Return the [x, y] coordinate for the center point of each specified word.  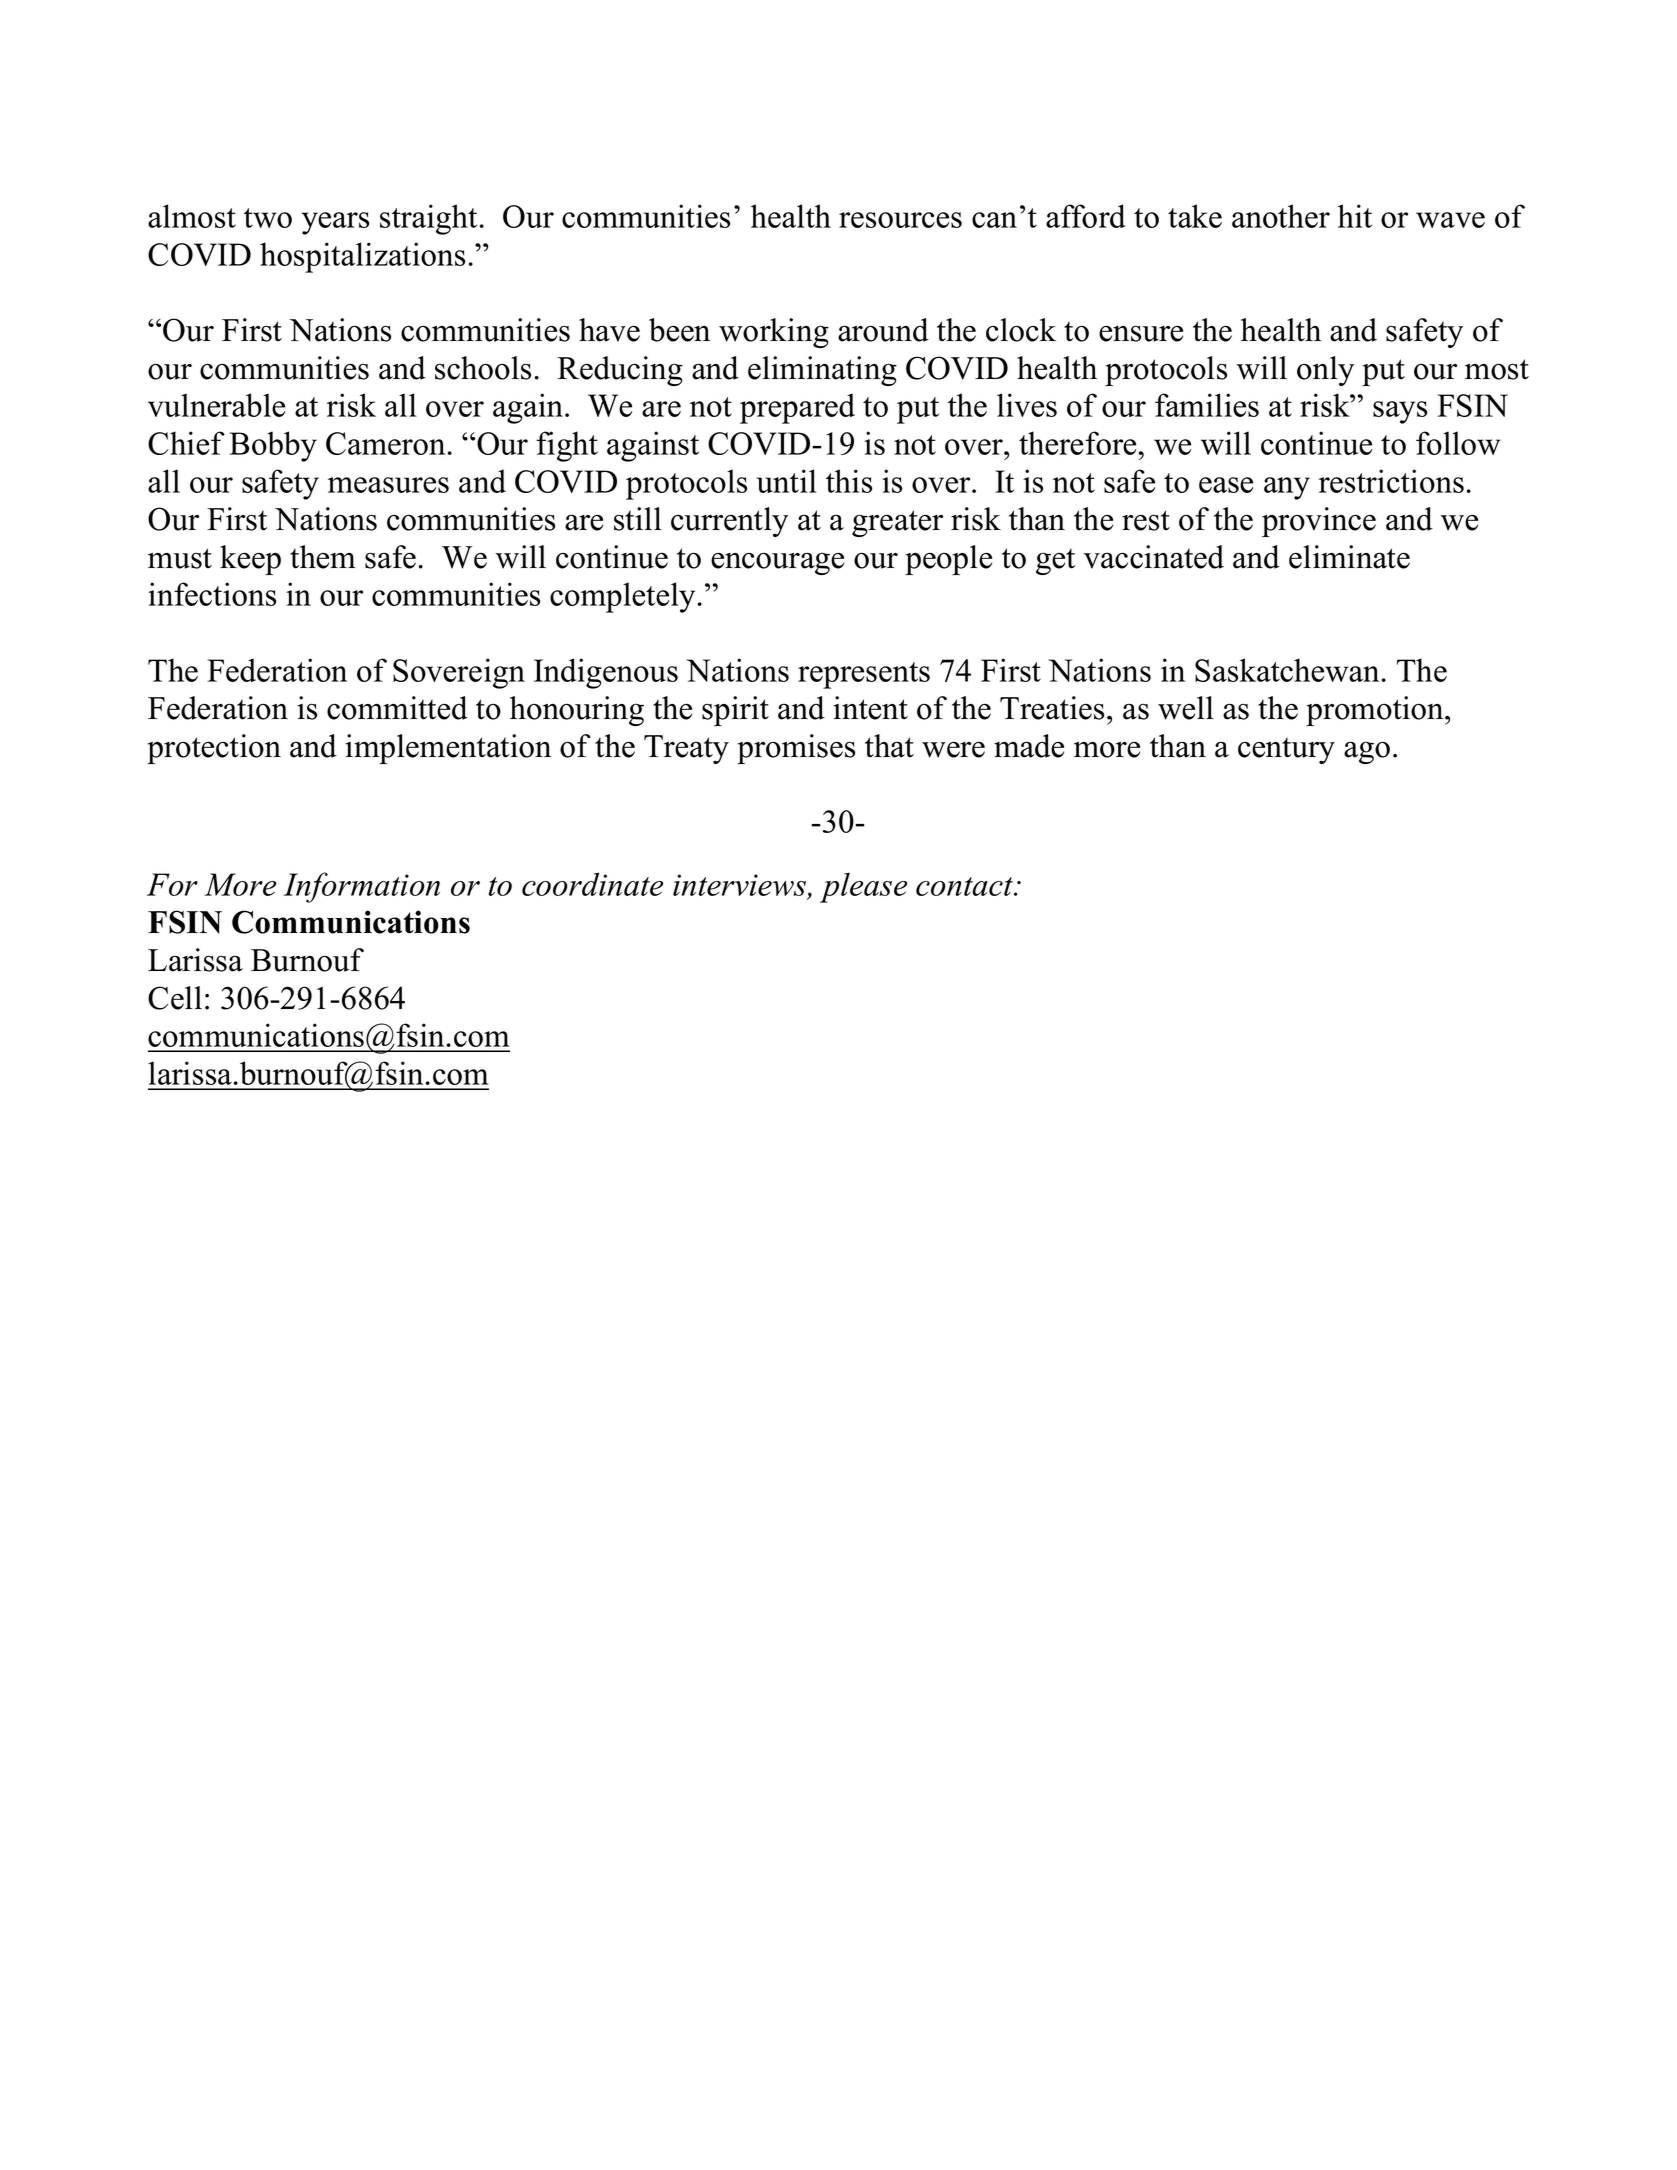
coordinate [592, 884]
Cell [175, 998]
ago [1367, 752]
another [1281, 216]
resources [900, 220]
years [335, 223]
